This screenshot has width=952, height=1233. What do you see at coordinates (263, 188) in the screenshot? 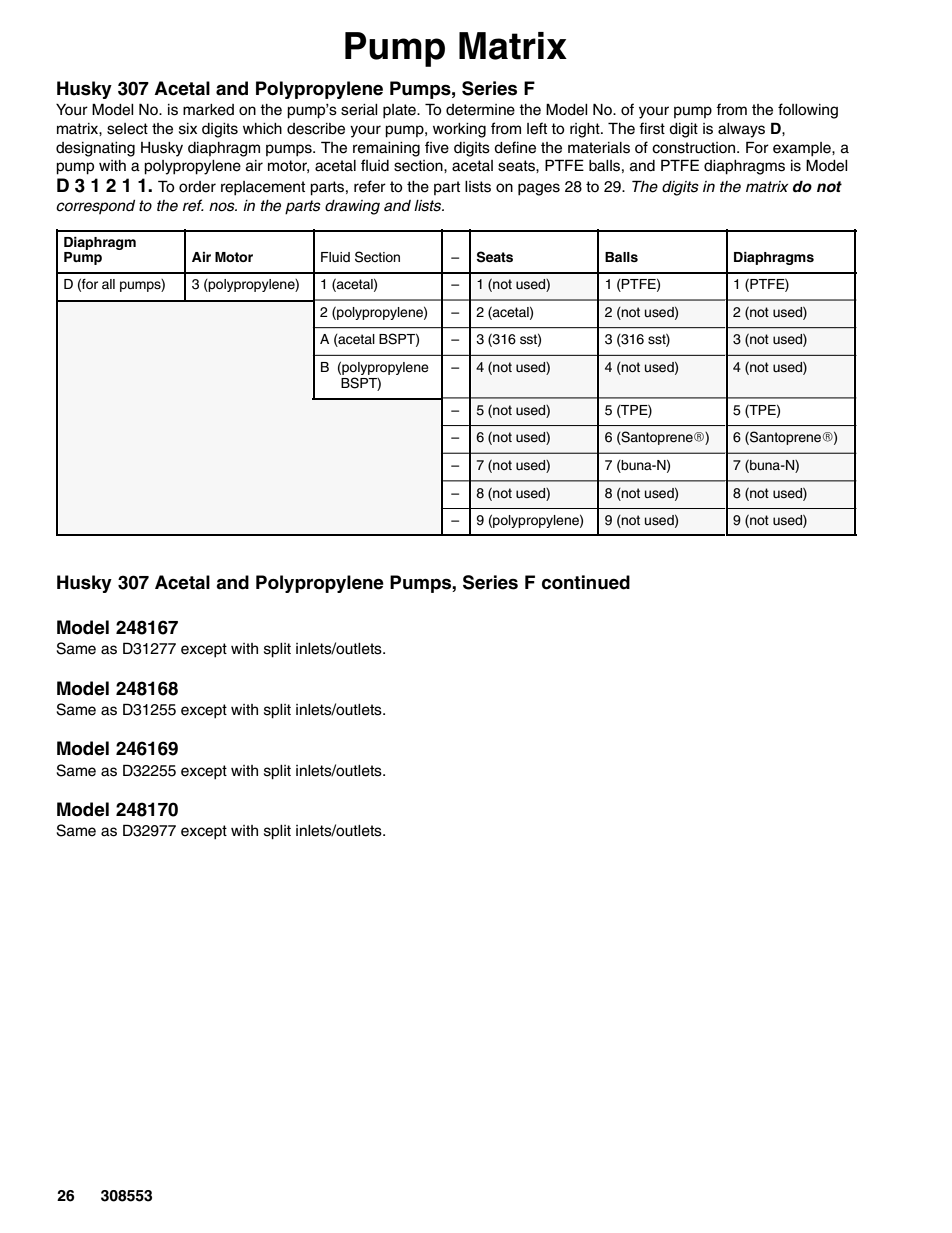
I see `replacement` at bounding box center [263, 188].
